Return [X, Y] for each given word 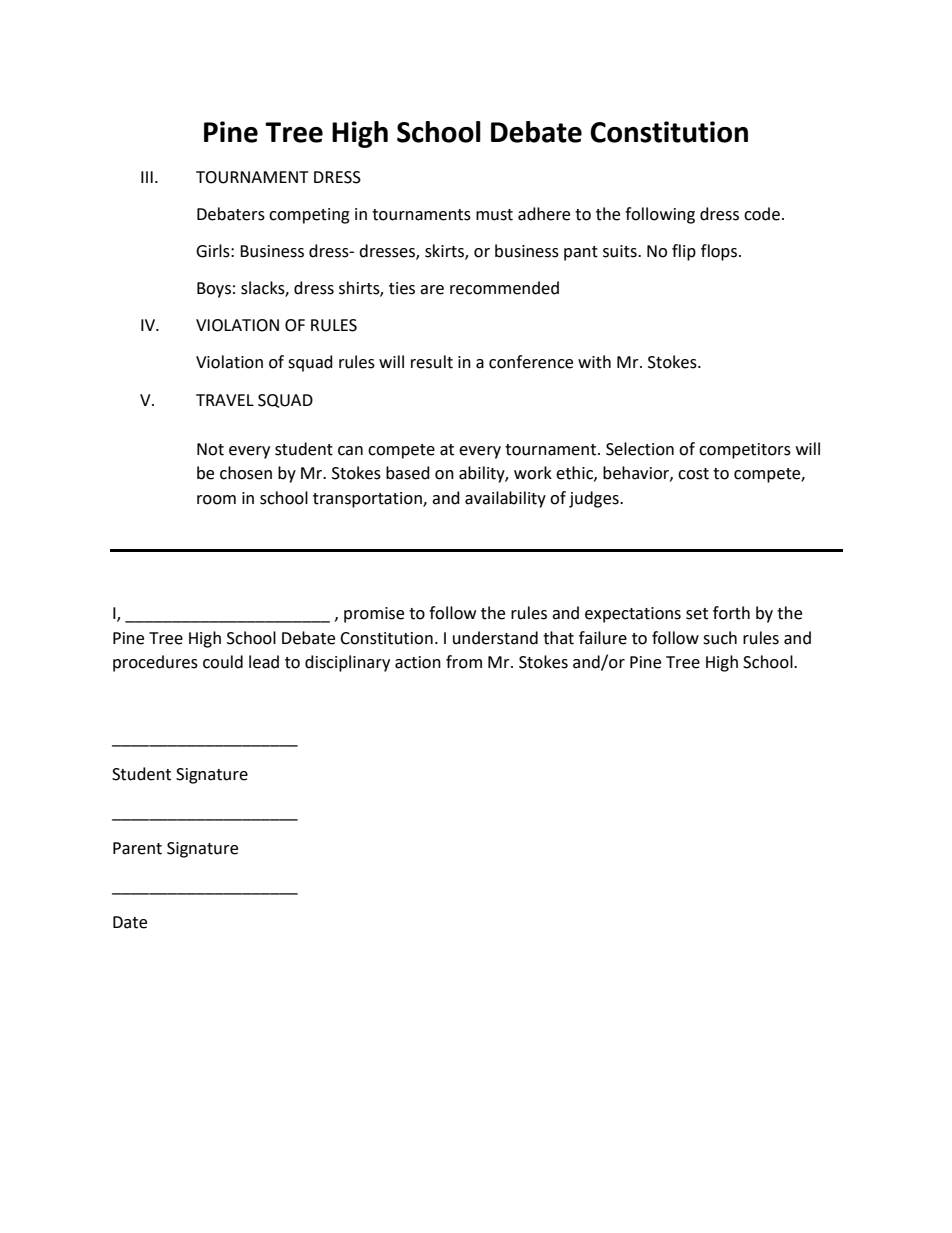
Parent [137, 848]
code [762, 214]
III [147, 177]
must [494, 215]
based [408, 473]
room [216, 500]
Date [130, 922]
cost [693, 474]
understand [495, 638]
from [464, 662]
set [697, 614]
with [594, 362]
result [432, 362]
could [223, 662]
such [720, 638]
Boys [214, 290]
